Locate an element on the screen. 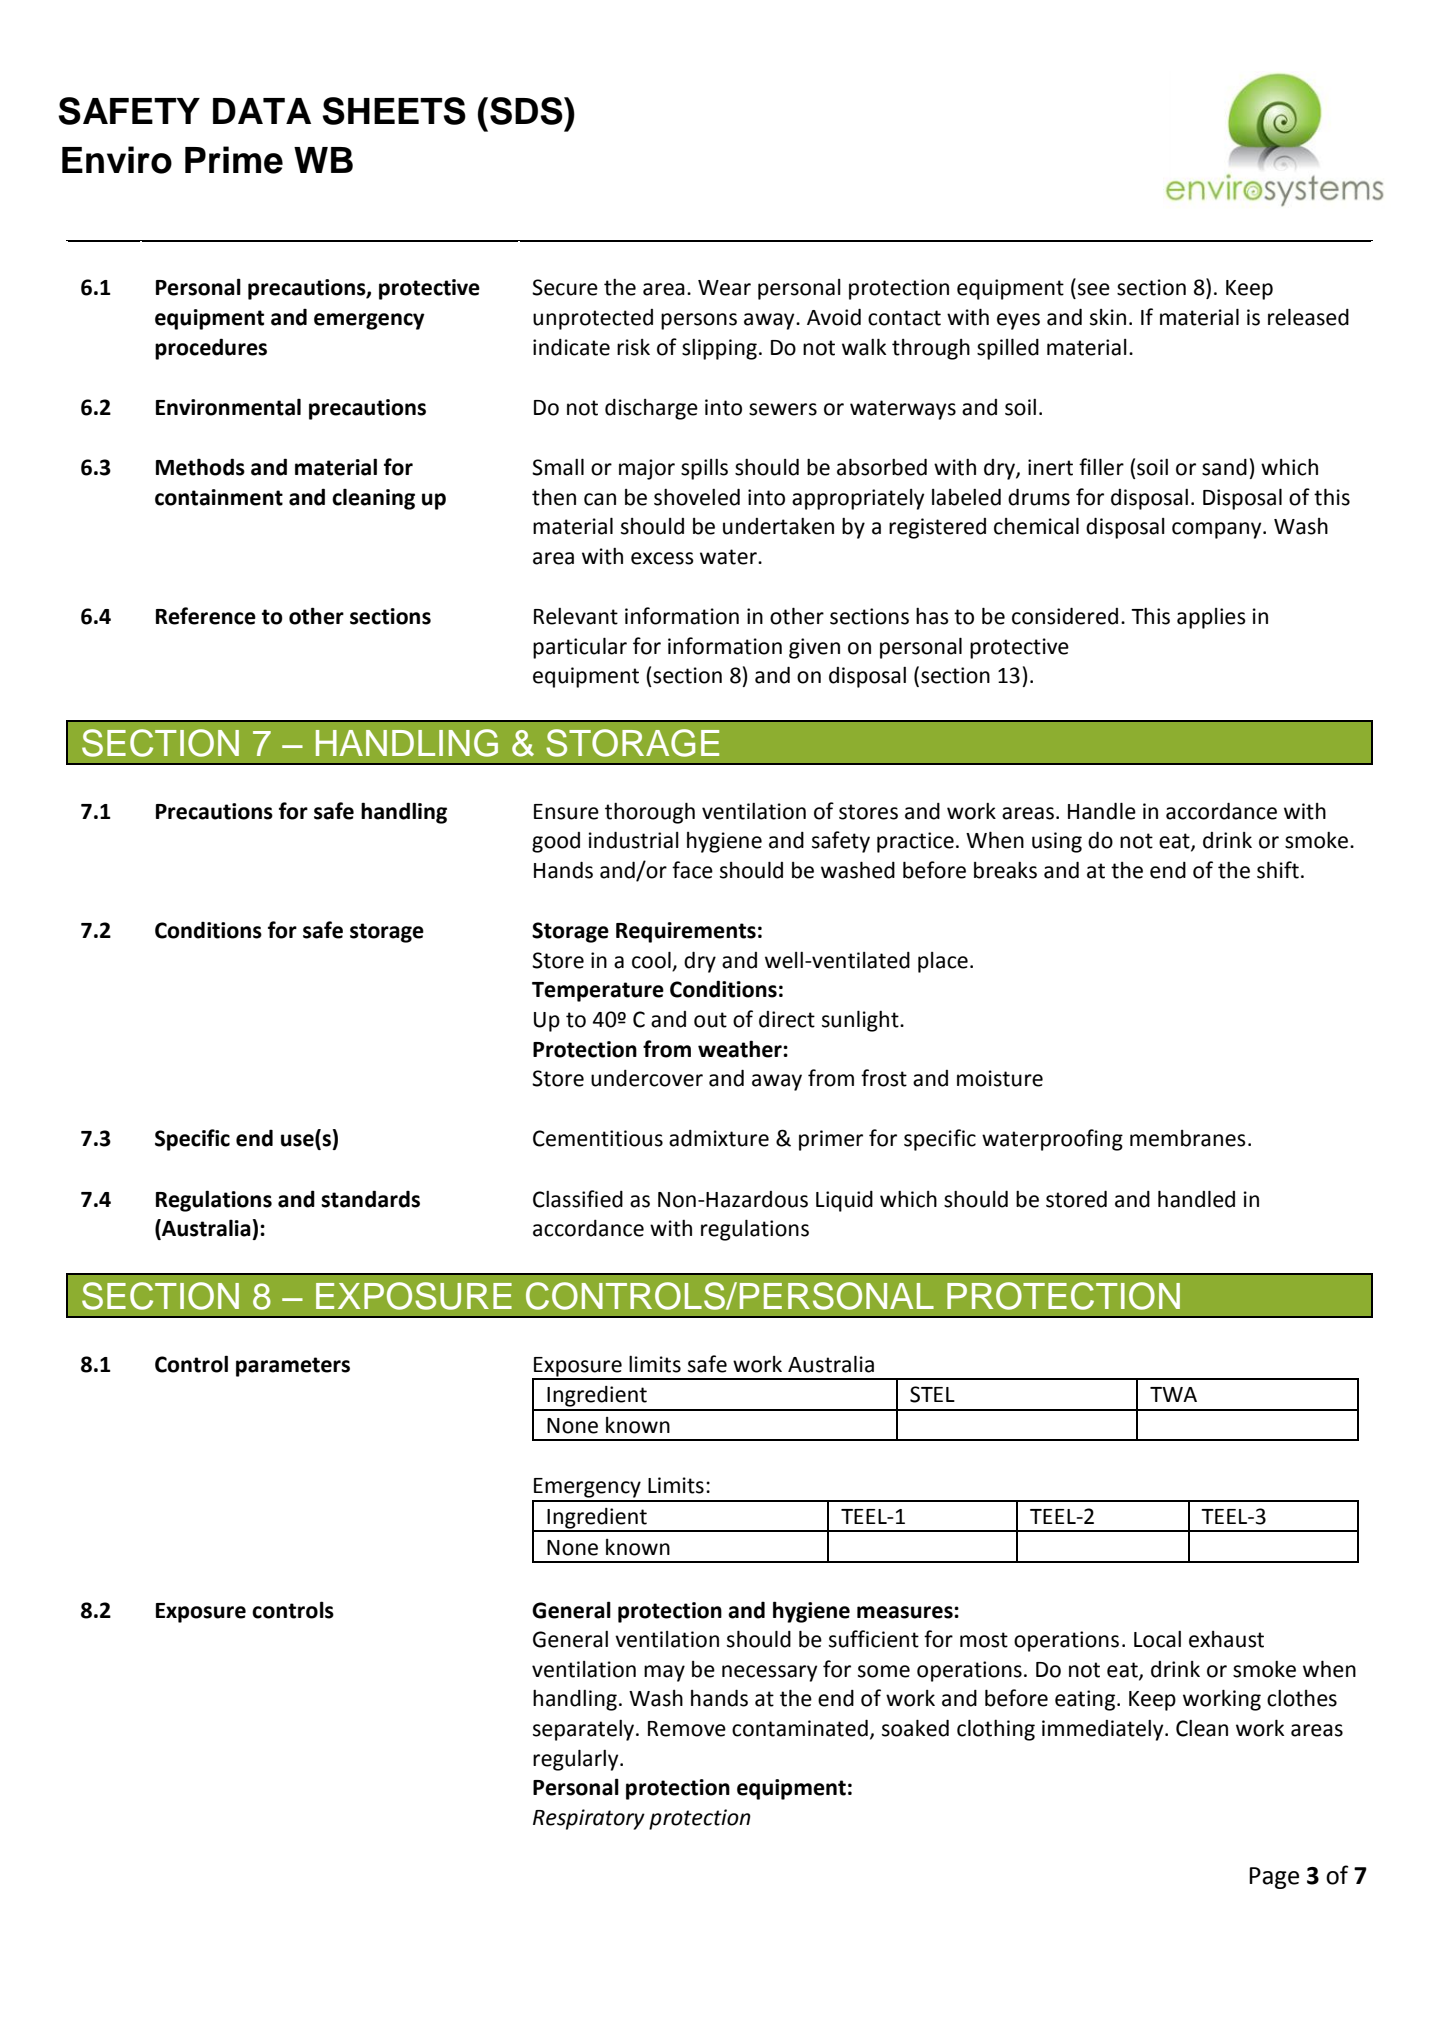 The width and height of the screenshot is (1442, 2039). containment is located at coordinates (219, 497).
